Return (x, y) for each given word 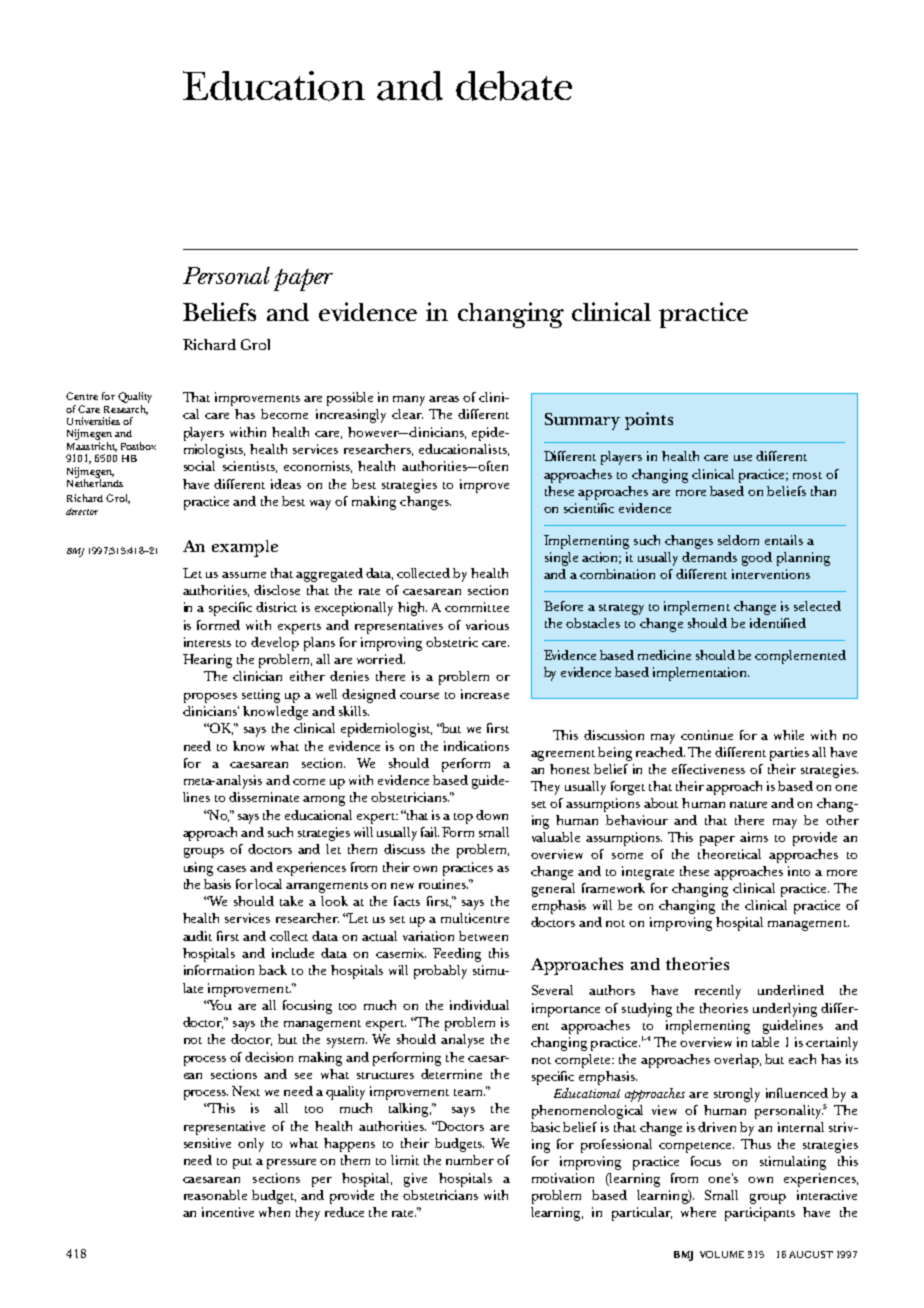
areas (444, 399)
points (649, 421)
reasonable (215, 1195)
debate (514, 86)
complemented (800, 657)
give (415, 1180)
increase (485, 694)
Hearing (207, 661)
